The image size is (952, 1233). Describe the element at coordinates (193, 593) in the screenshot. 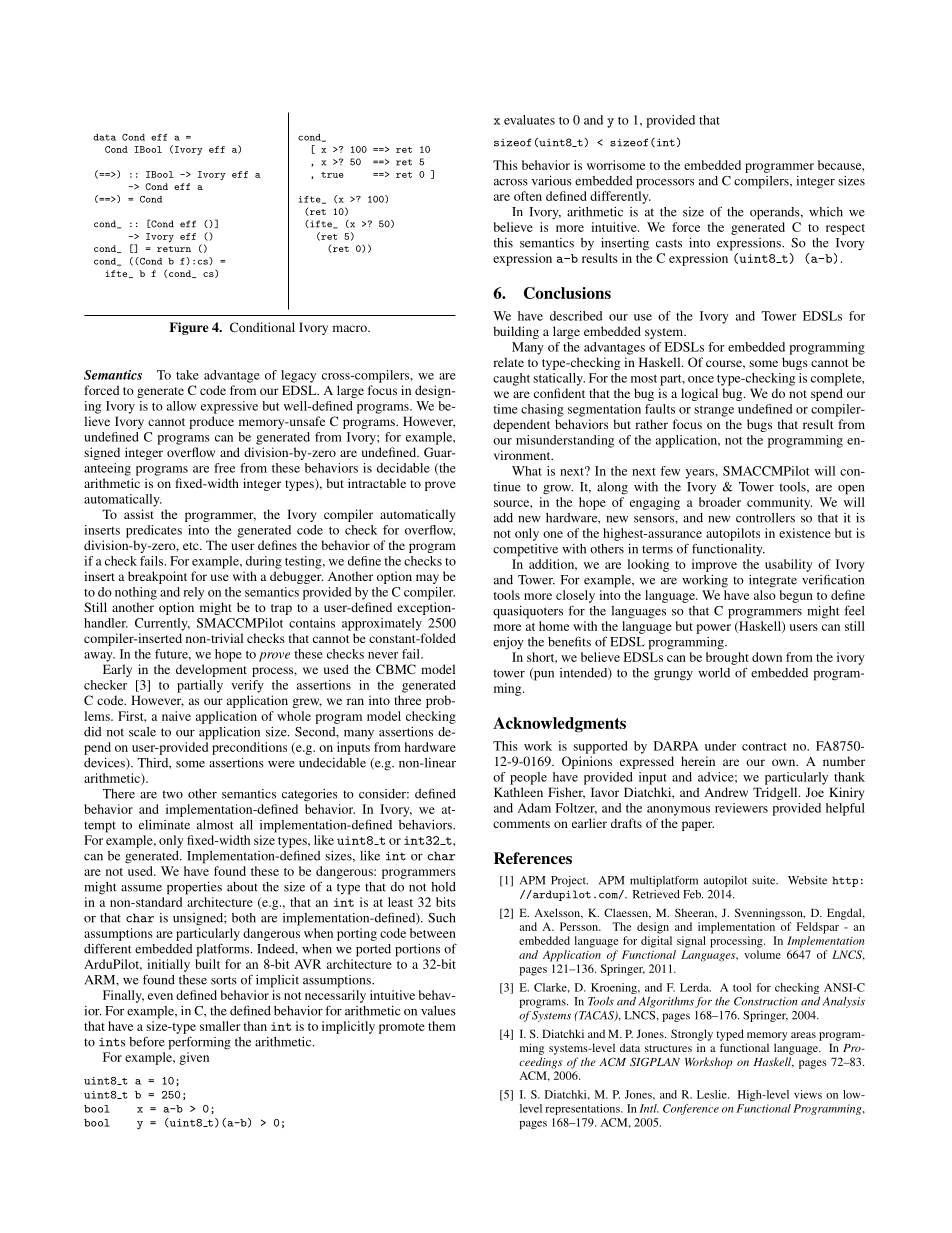

I see `rely` at that location.
